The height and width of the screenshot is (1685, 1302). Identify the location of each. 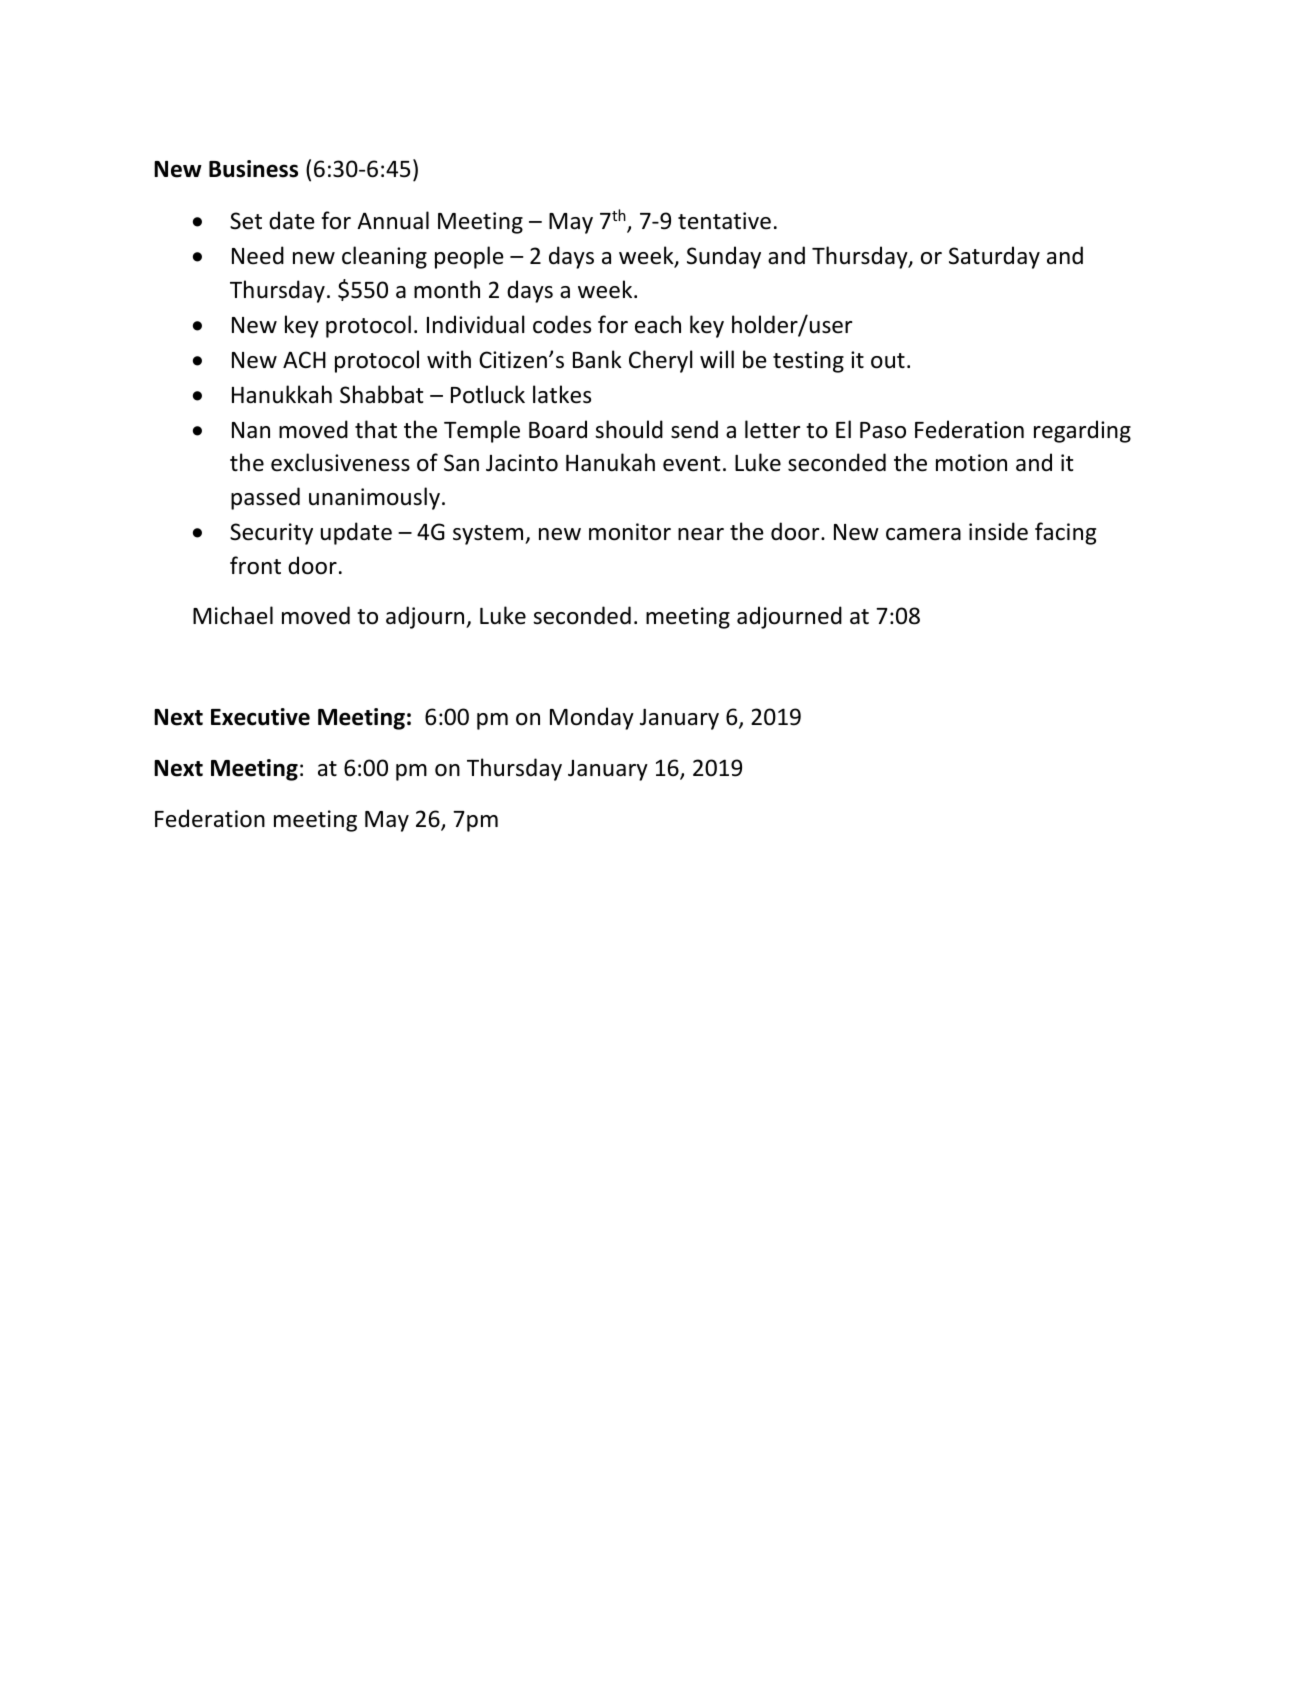
(658, 324).
